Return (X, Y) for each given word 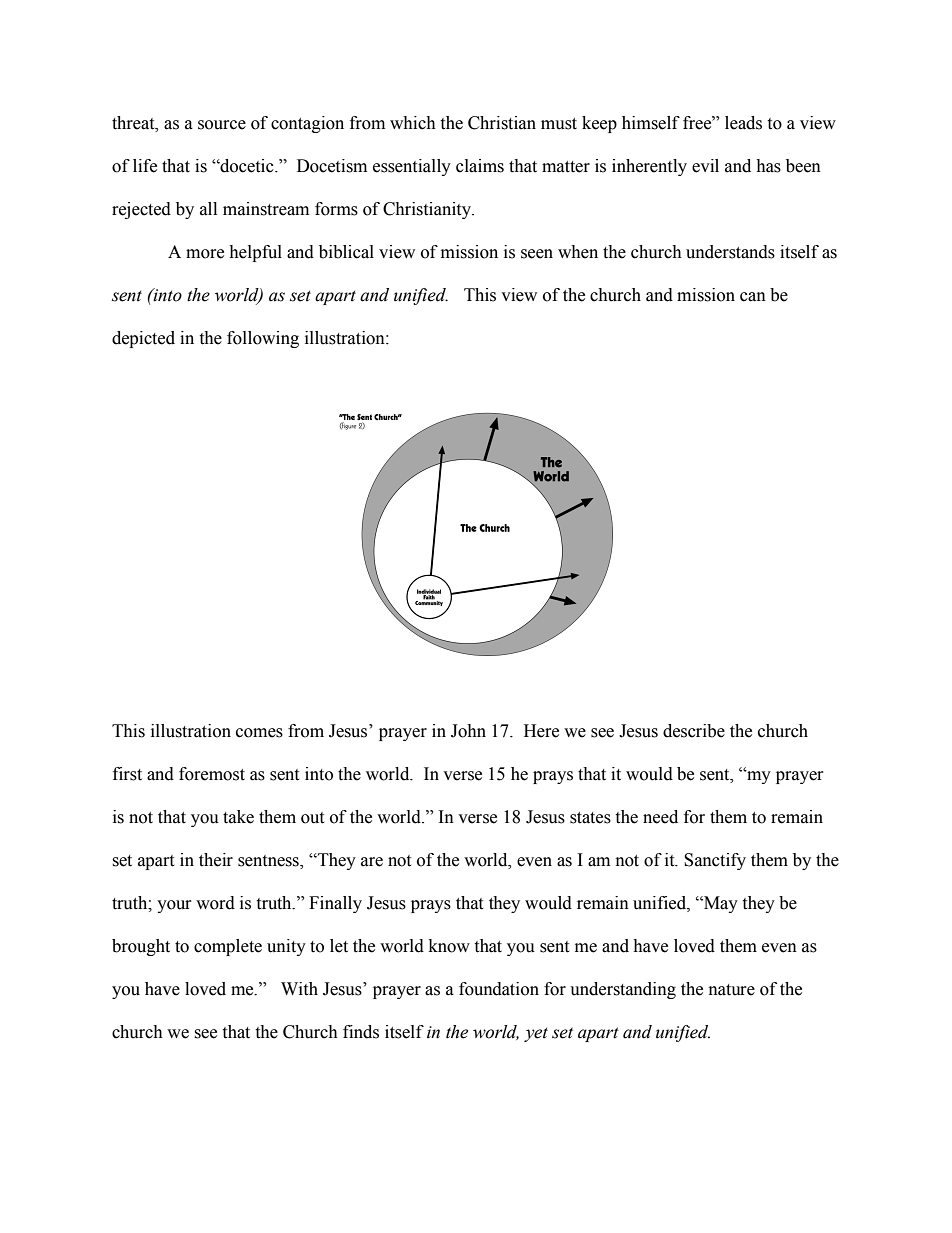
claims (480, 166)
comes (259, 733)
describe (694, 731)
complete (228, 947)
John (468, 731)
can (753, 297)
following (263, 339)
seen (537, 254)
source (222, 125)
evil (705, 166)
